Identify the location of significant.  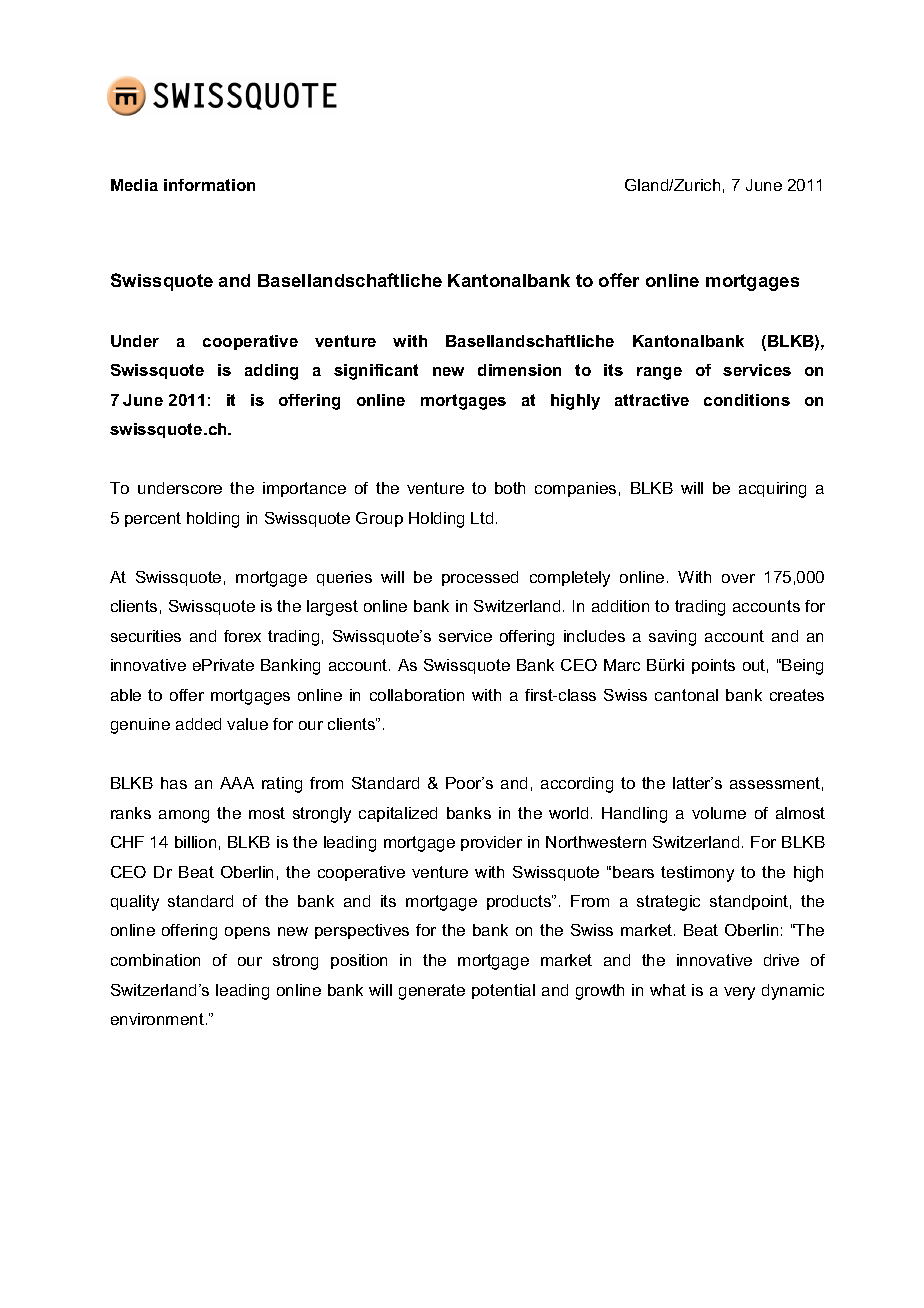
(376, 372).
